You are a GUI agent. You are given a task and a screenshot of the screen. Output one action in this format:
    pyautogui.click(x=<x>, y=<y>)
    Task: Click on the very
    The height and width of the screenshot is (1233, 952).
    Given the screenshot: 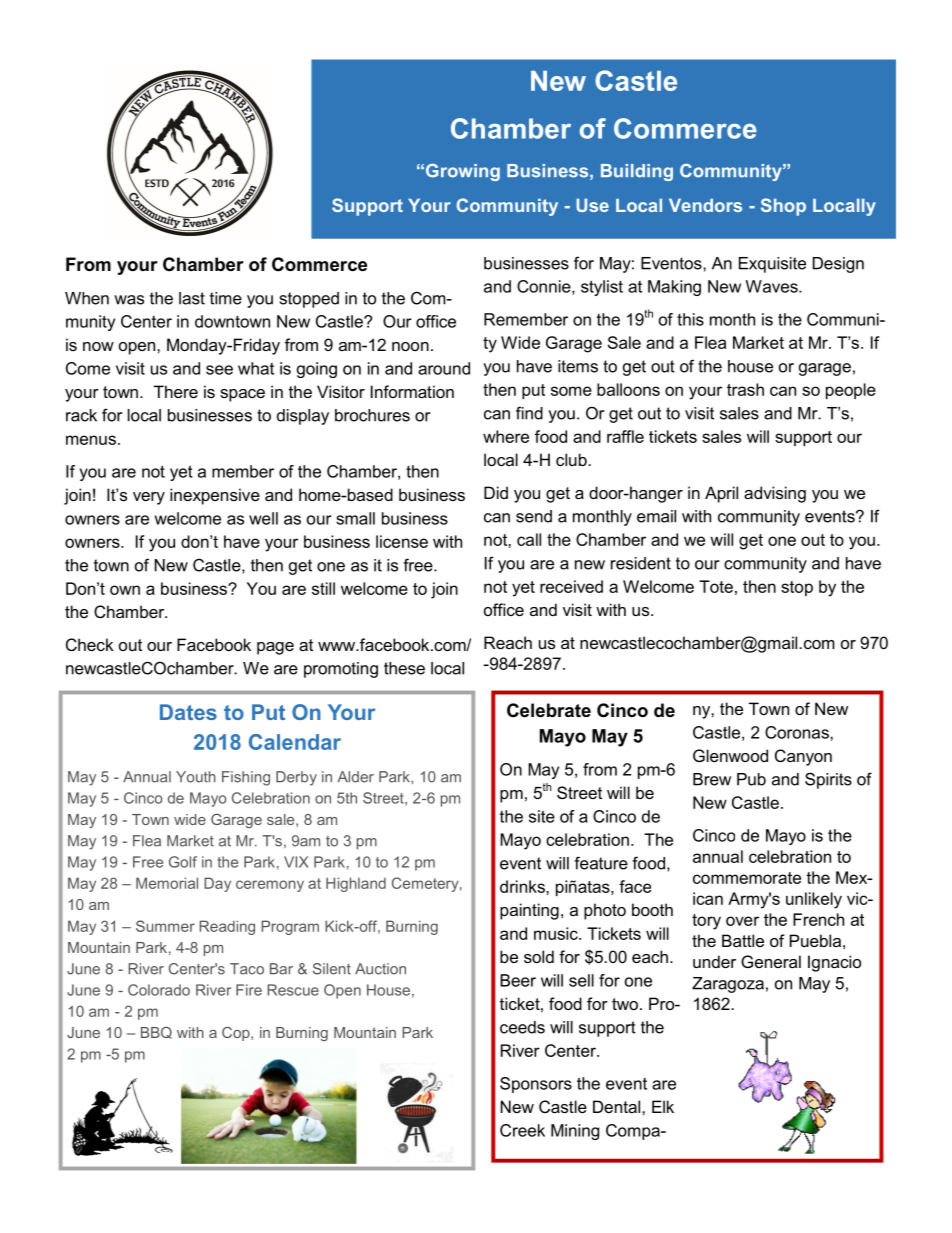 What is the action you would take?
    pyautogui.click(x=149, y=498)
